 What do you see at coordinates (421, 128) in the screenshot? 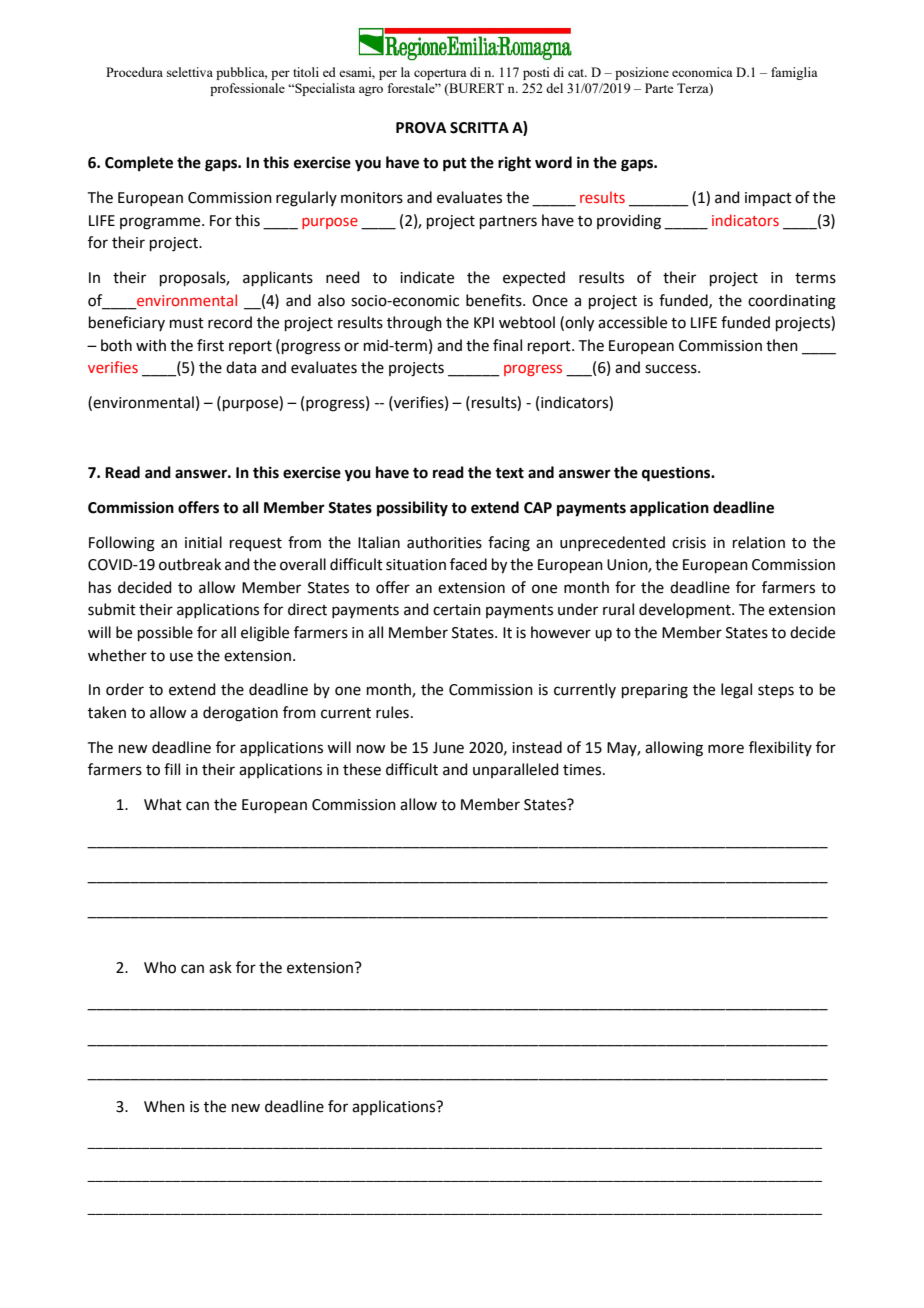
I see `PROVA` at bounding box center [421, 128].
